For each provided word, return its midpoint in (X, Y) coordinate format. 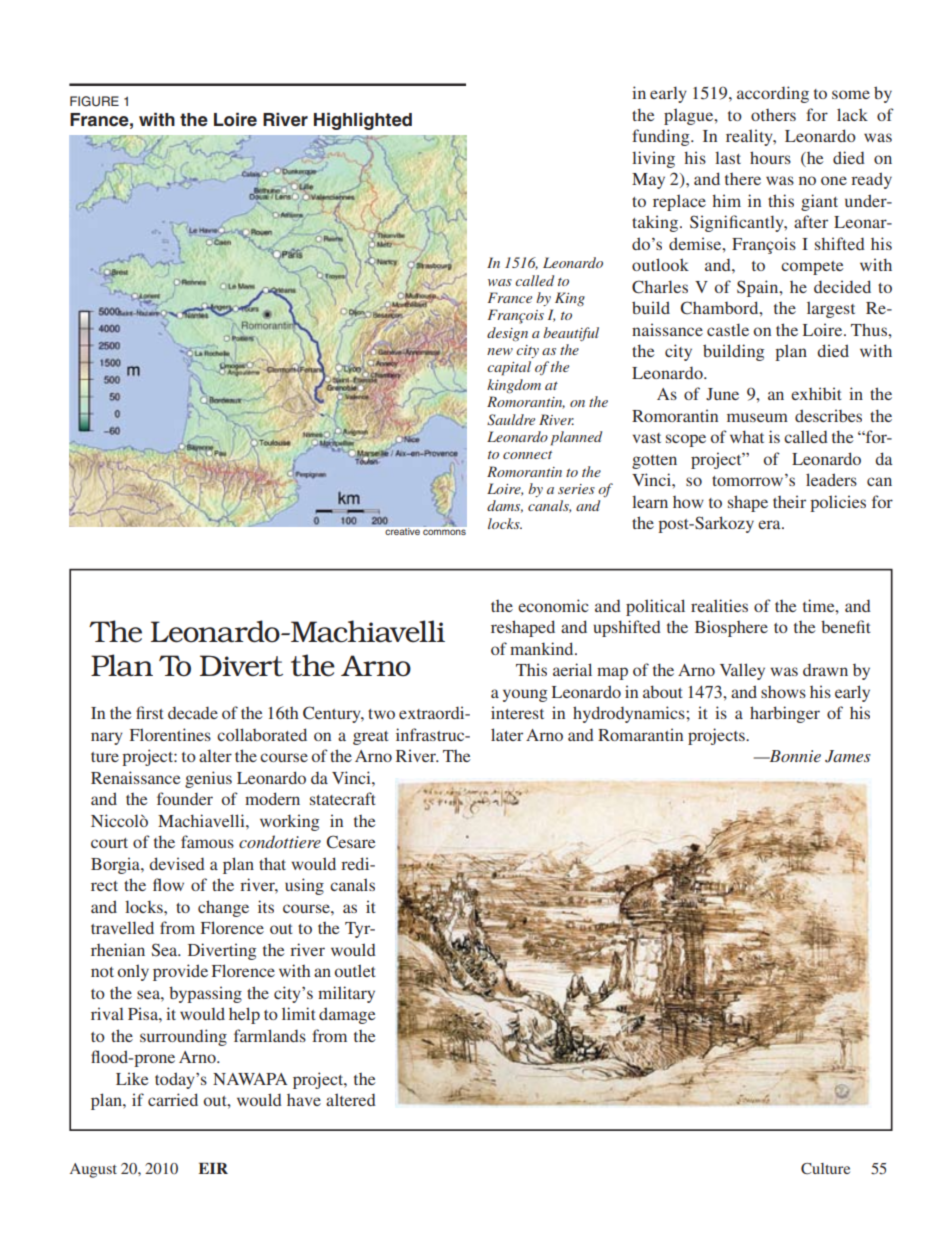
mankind (543, 648)
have (304, 1100)
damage (347, 1015)
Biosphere (731, 628)
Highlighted (363, 121)
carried (173, 1099)
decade (193, 713)
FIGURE (94, 101)
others (773, 115)
